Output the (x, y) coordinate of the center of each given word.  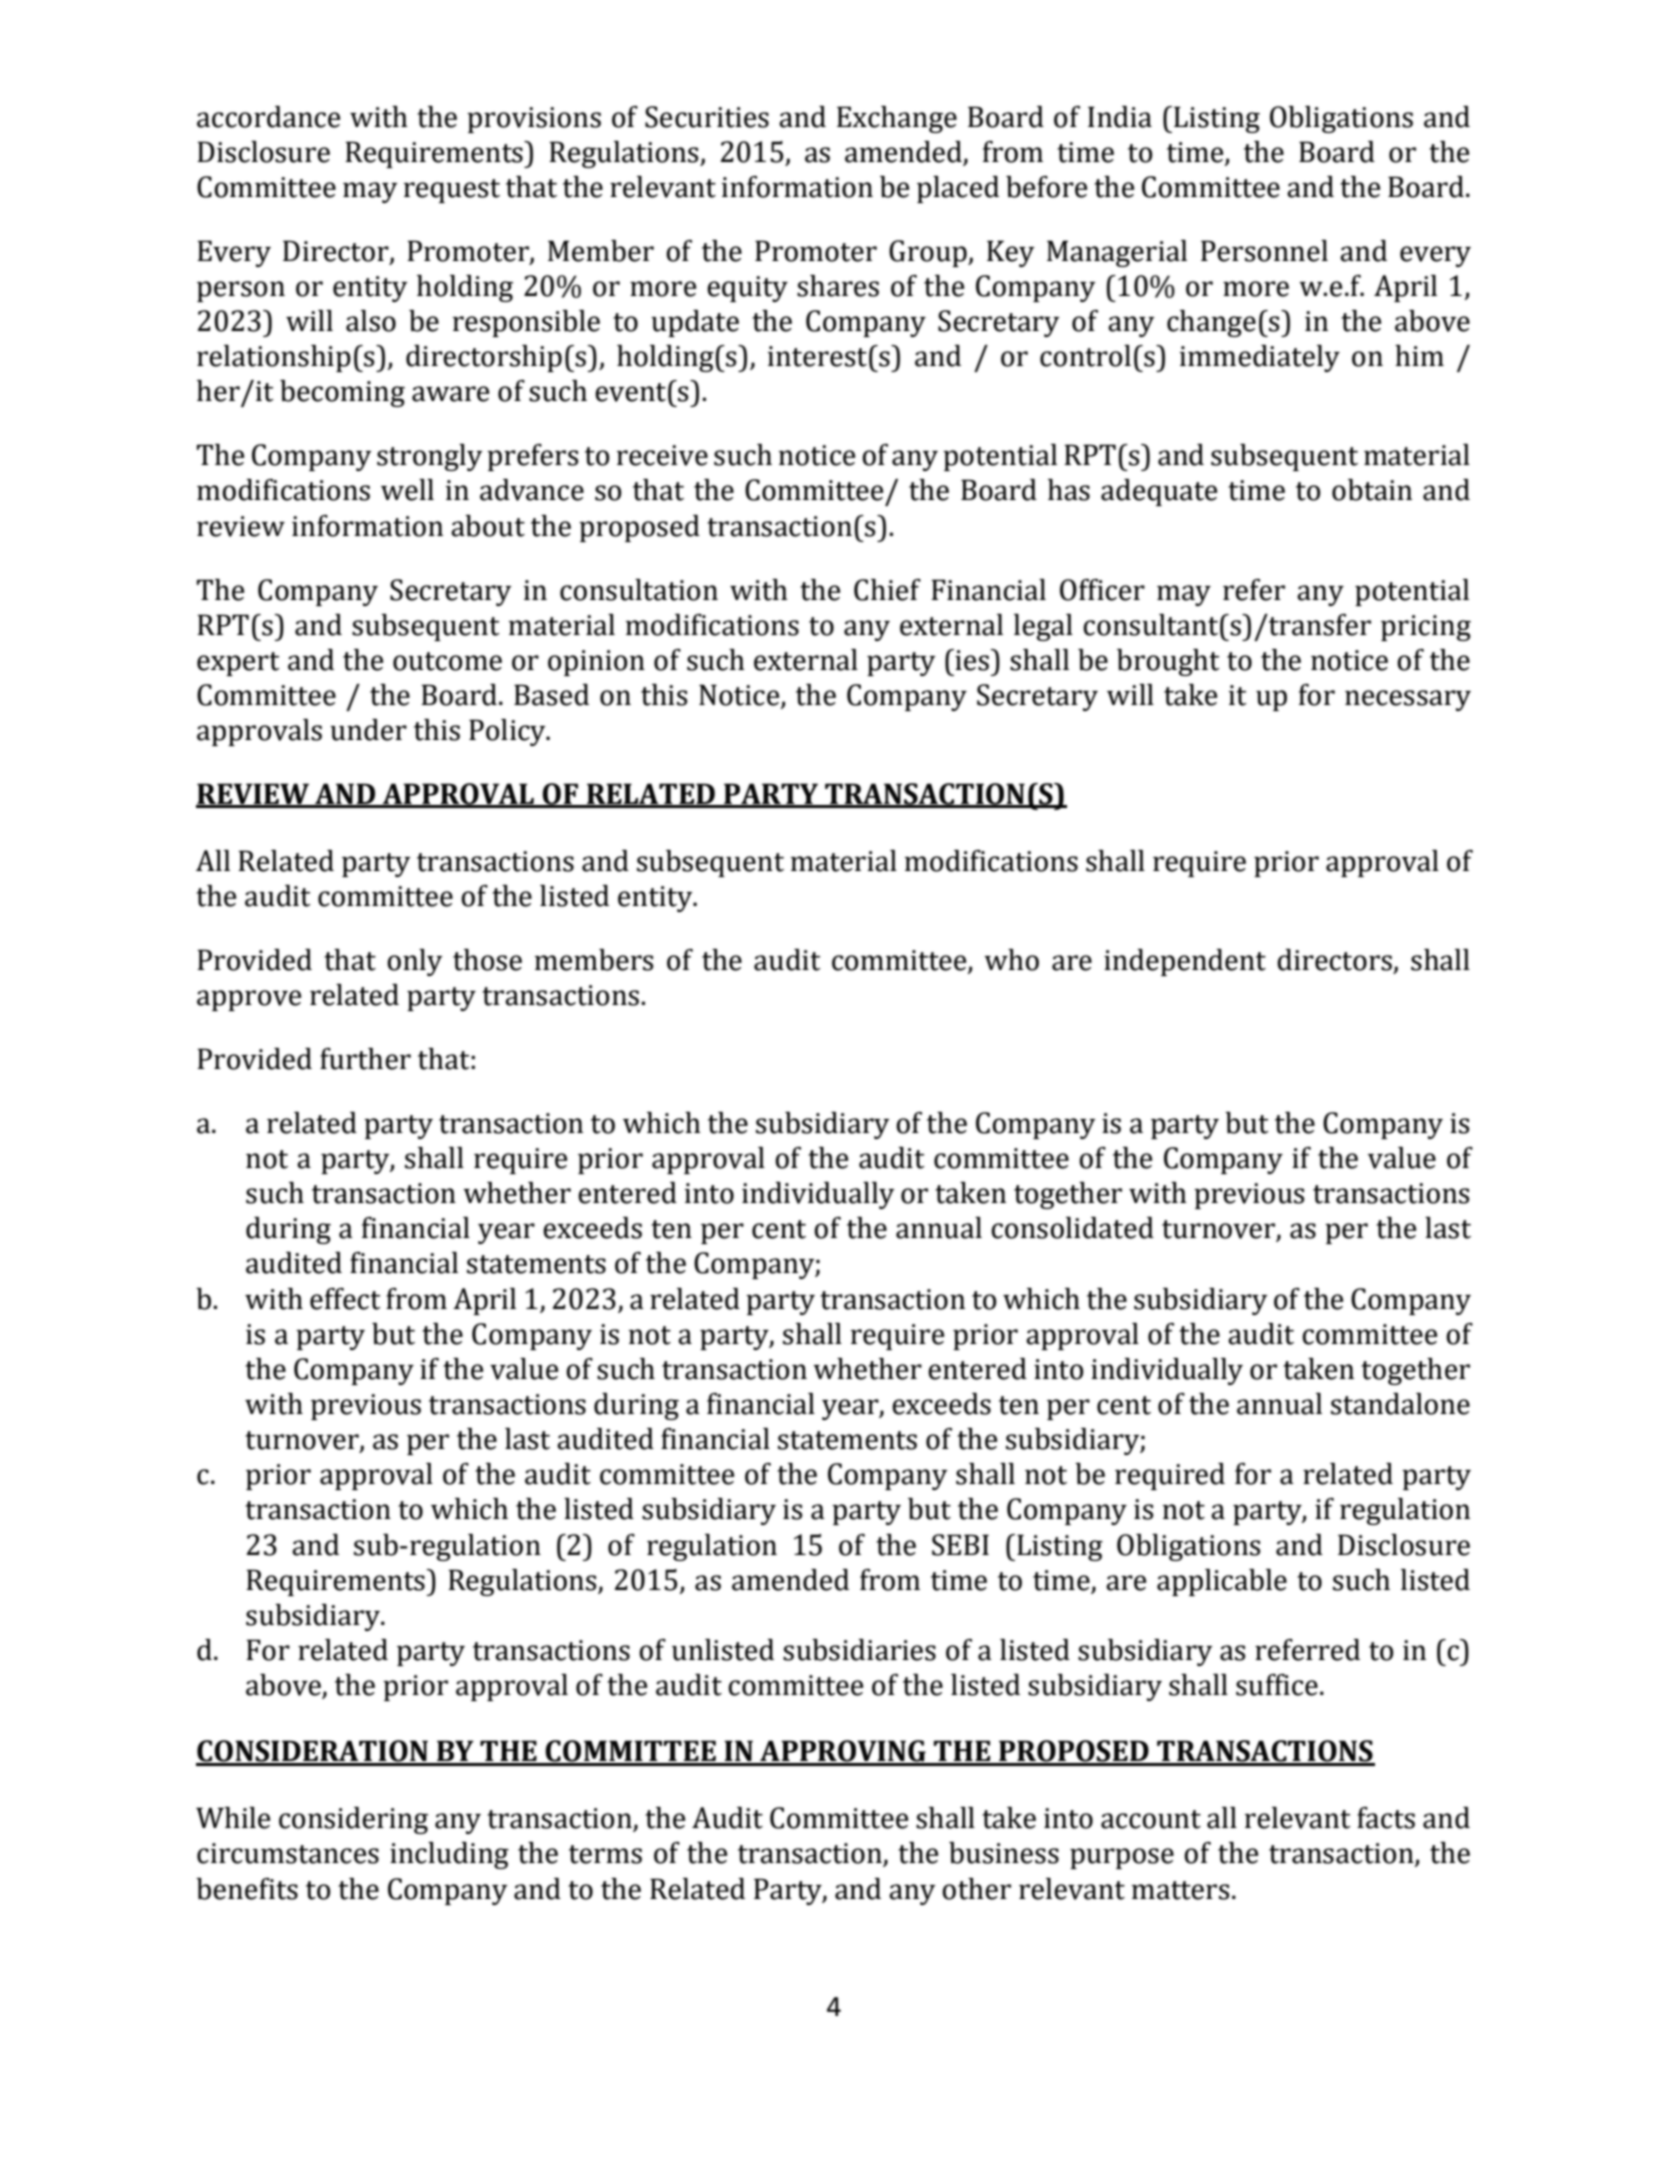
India (1120, 117)
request (452, 191)
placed (958, 189)
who (1011, 960)
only (415, 962)
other (976, 1889)
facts (1386, 1818)
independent (1185, 962)
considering (353, 1820)
